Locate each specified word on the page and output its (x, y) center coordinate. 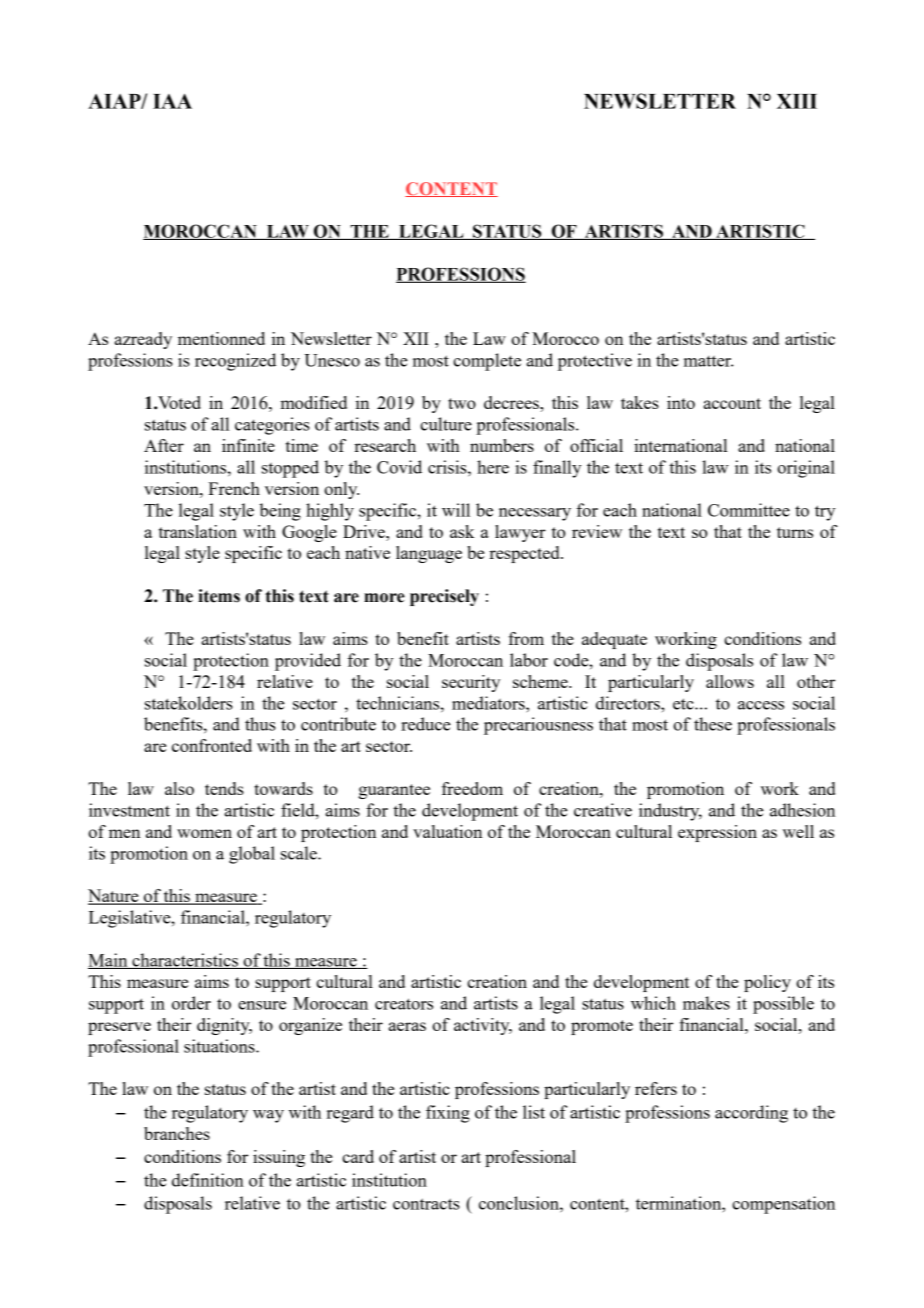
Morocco (565, 338)
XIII (797, 101)
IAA (172, 101)
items (219, 596)
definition (208, 1180)
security (471, 683)
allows (730, 681)
